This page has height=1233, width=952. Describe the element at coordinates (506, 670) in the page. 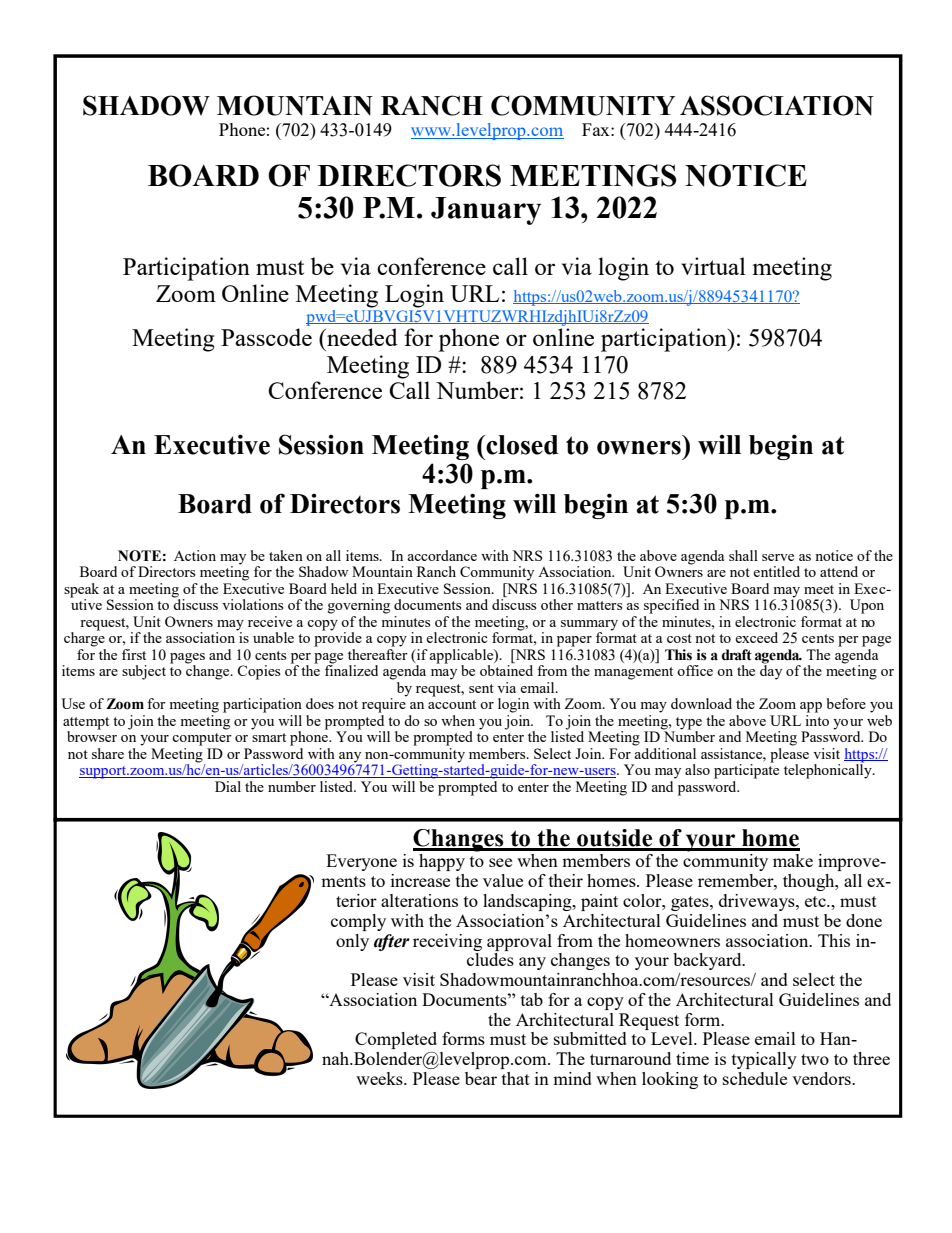

I see `obtained` at that location.
